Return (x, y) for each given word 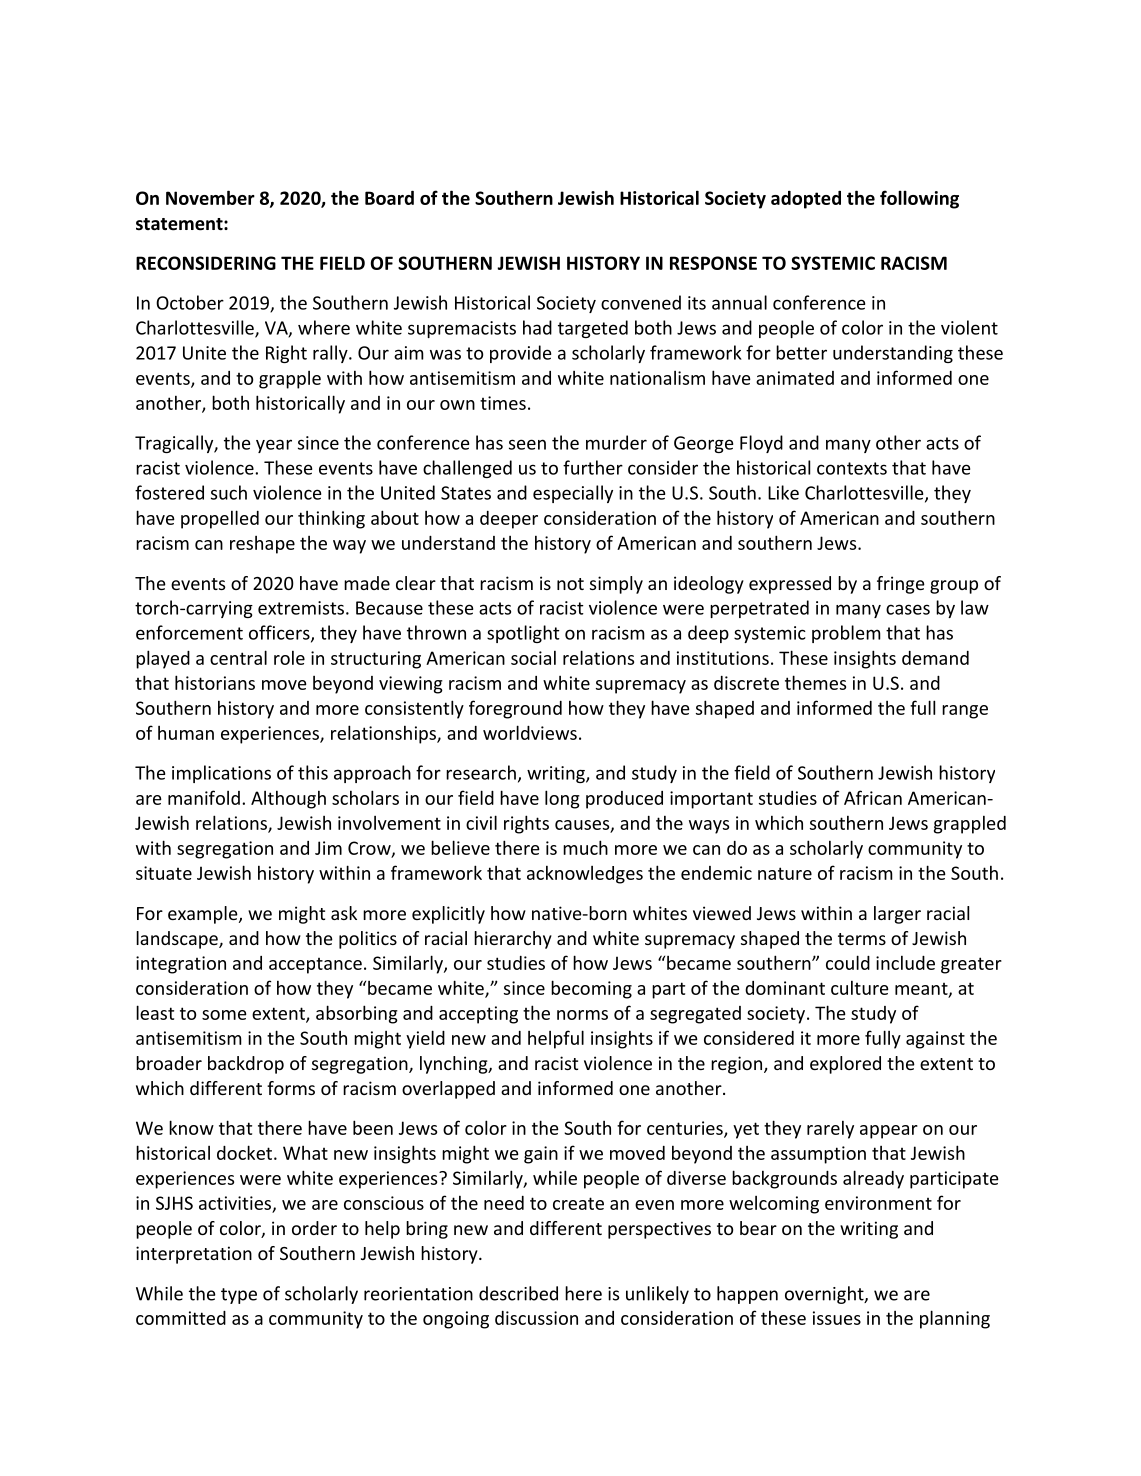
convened (641, 302)
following (919, 199)
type (239, 1296)
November (210, 197)
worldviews (530, 732)
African (873, 797)
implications (221, 774)
